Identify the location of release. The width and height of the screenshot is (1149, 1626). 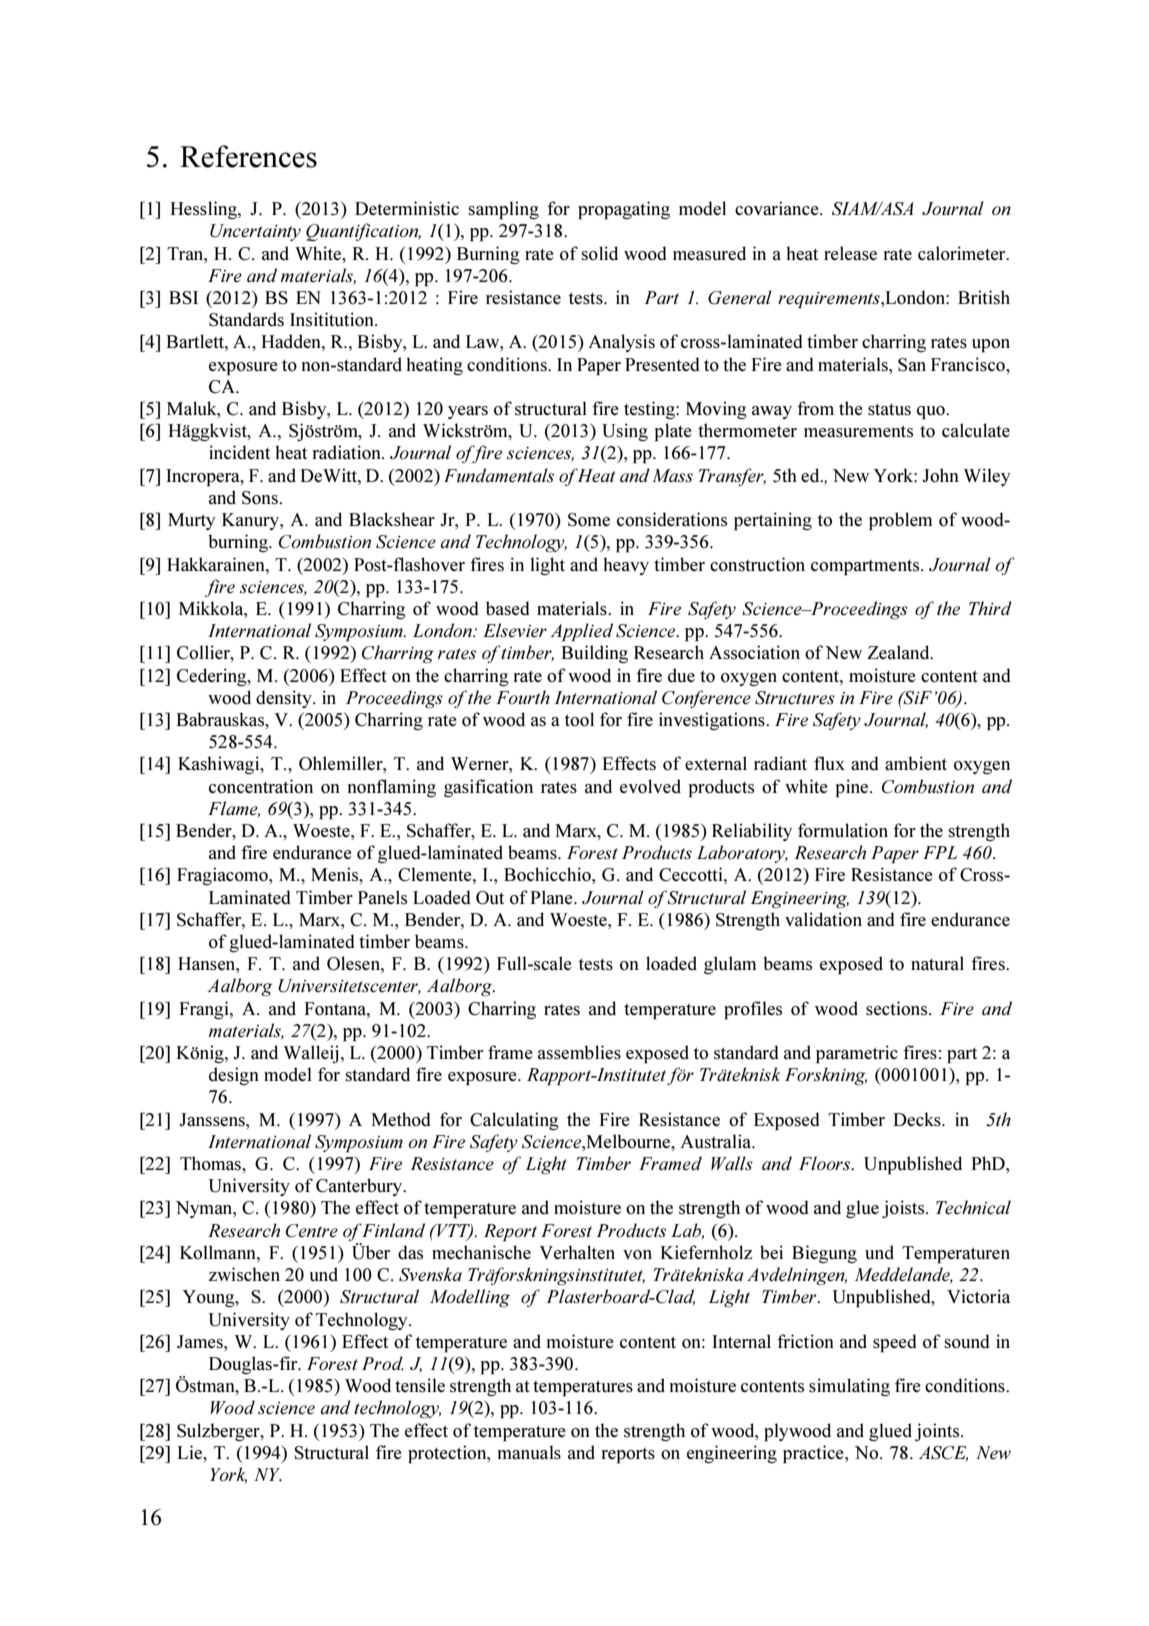
(850, 253).
